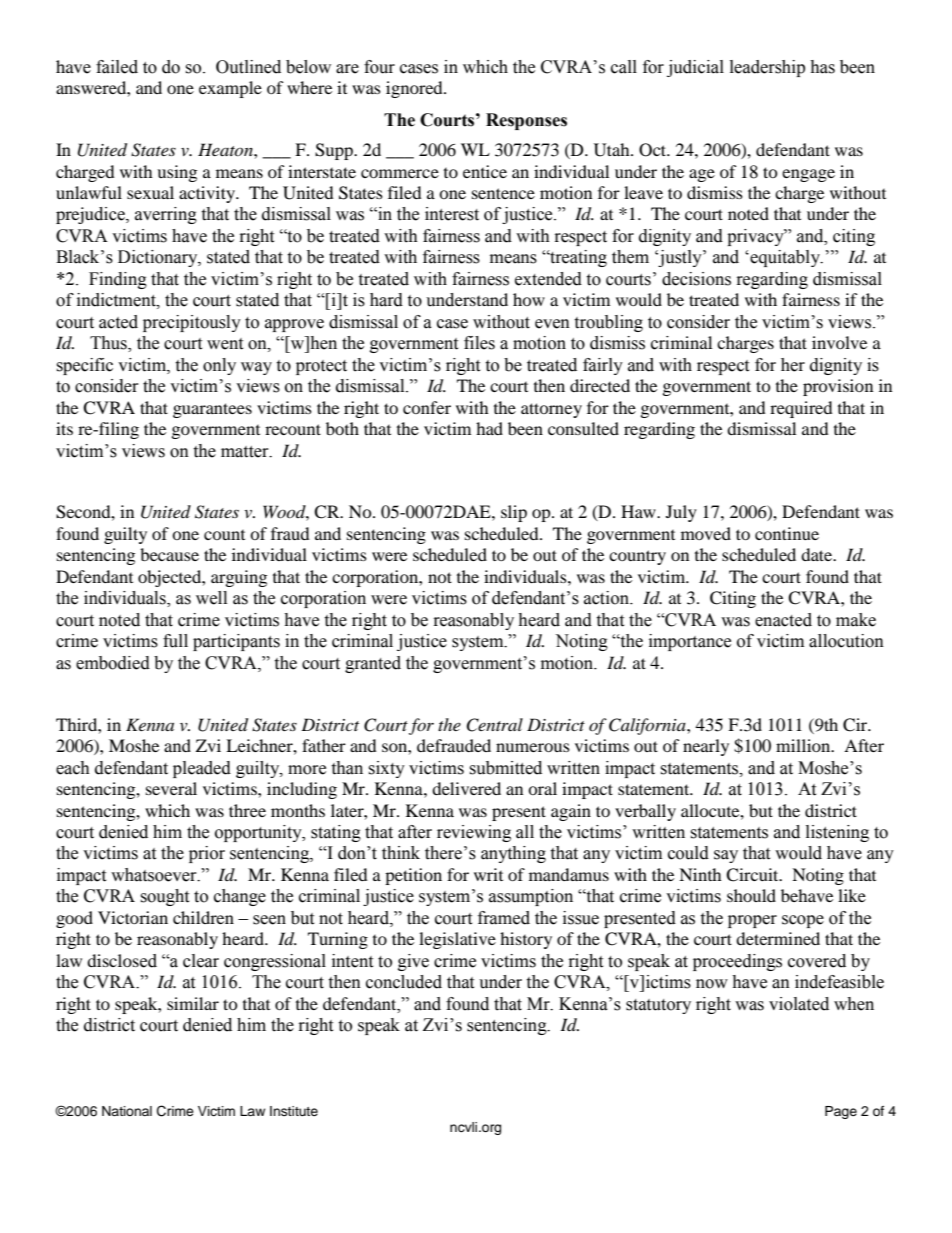 The width and height of the page is (952, 1233). What do you see at coordinates (474, 833) in the page?
I see `reviewing` at bounding box center [474, 833].
